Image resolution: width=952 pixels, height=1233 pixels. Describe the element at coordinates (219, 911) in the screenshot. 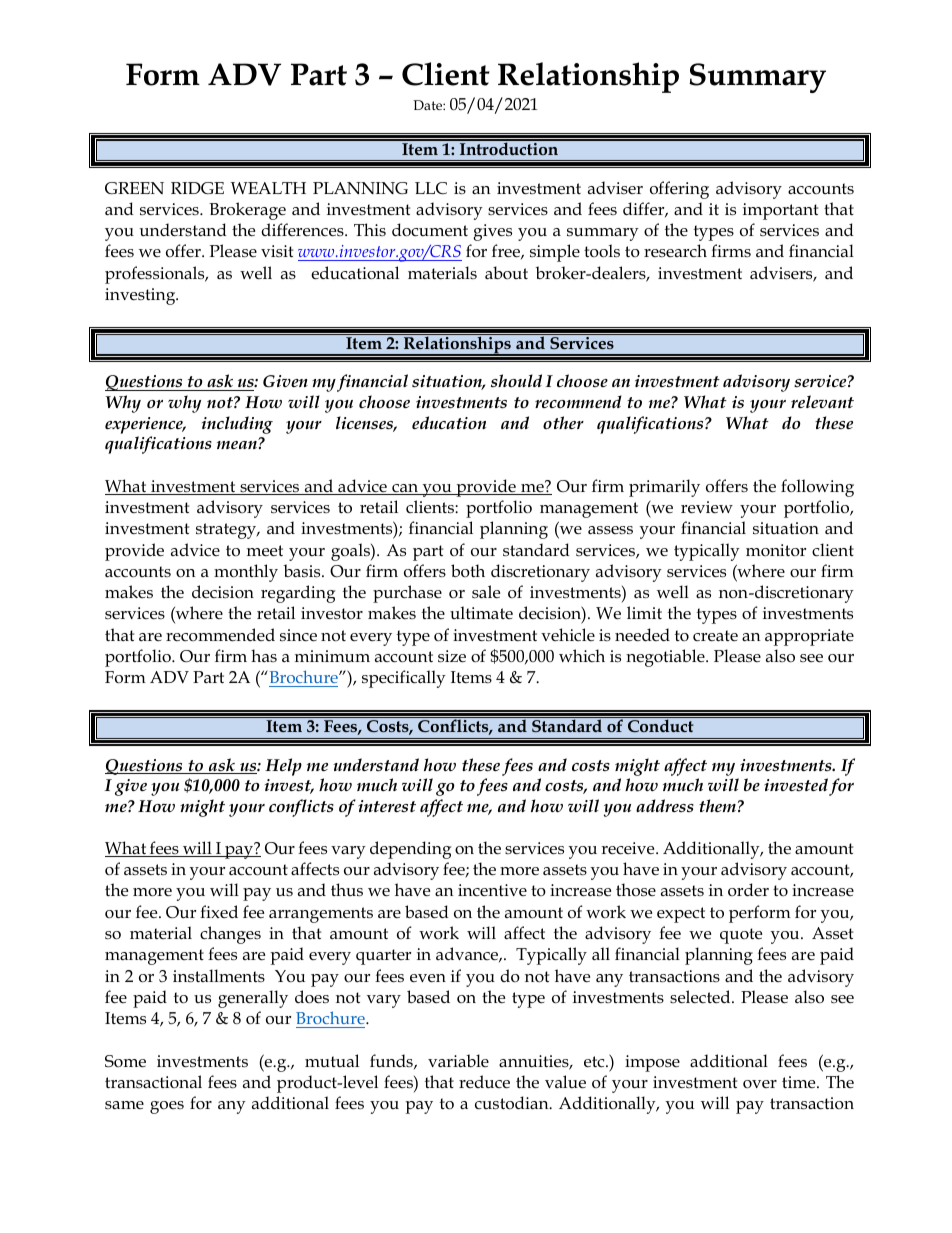

I see `fixed` at that location.
